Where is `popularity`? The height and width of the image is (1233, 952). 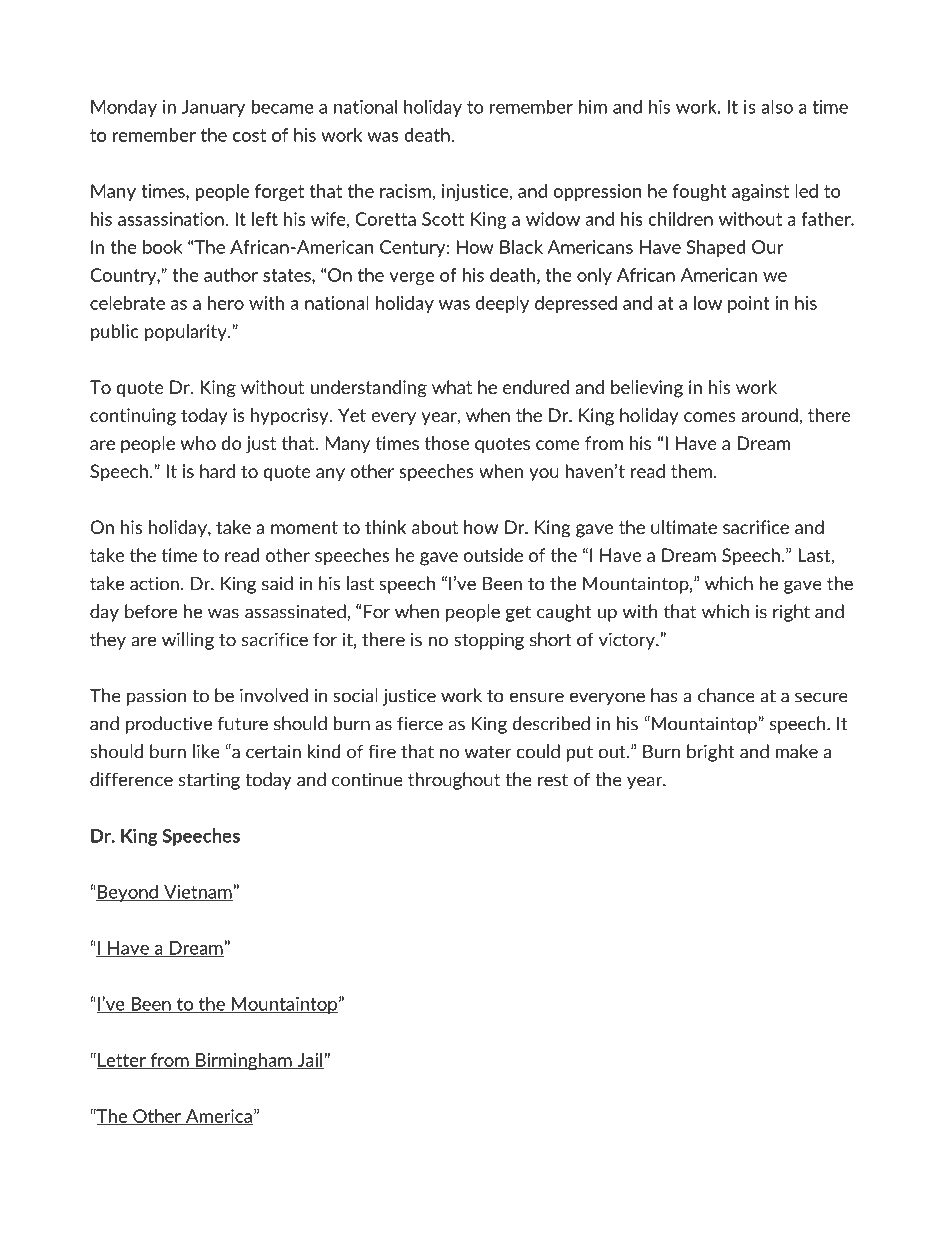
popularity is located at coordinates (187, 333).
